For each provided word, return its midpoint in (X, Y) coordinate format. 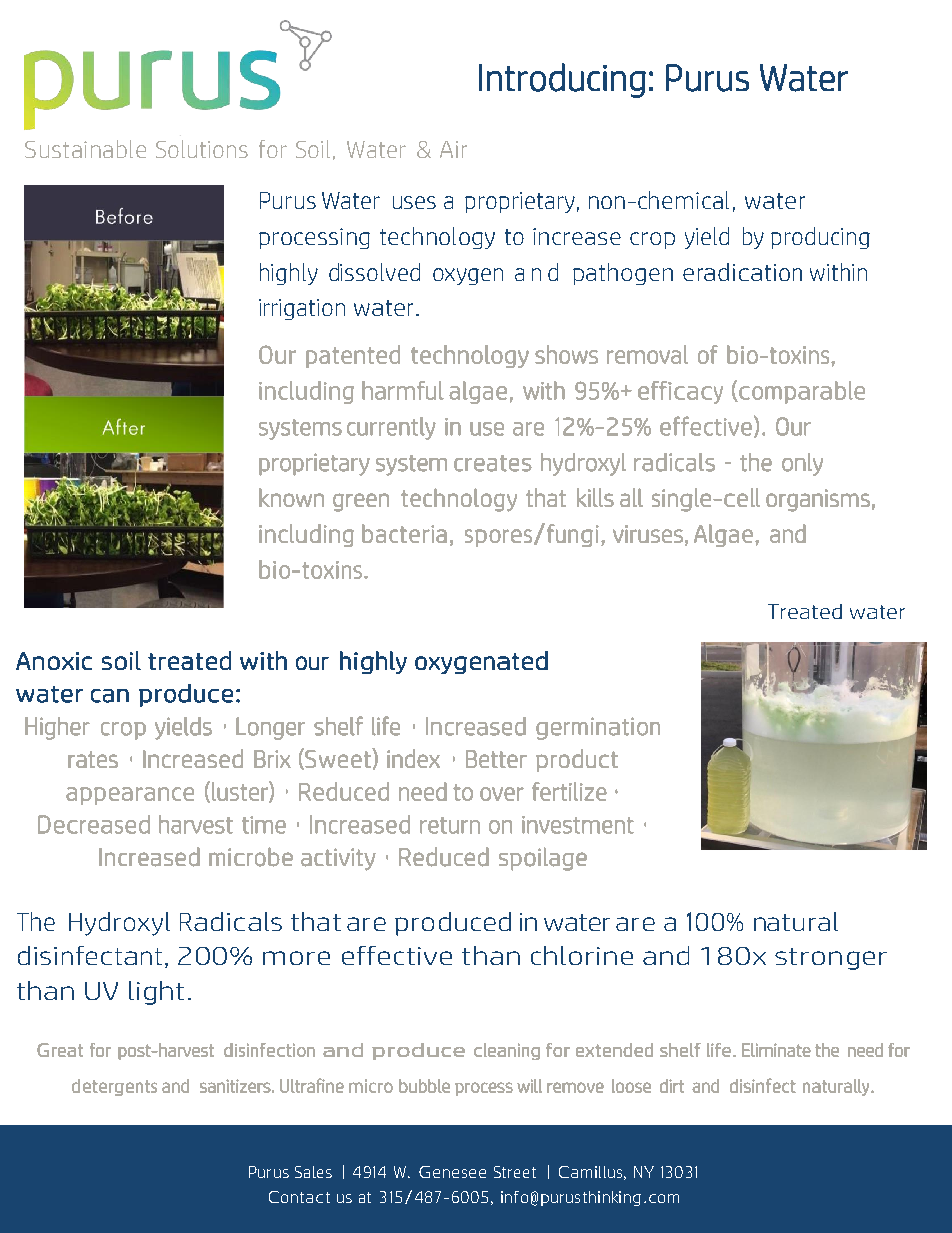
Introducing (562, 80)
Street (515, 1172)
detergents (114, 1087)
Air (453, 149)
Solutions (202, 149)
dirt (672, 1086)
